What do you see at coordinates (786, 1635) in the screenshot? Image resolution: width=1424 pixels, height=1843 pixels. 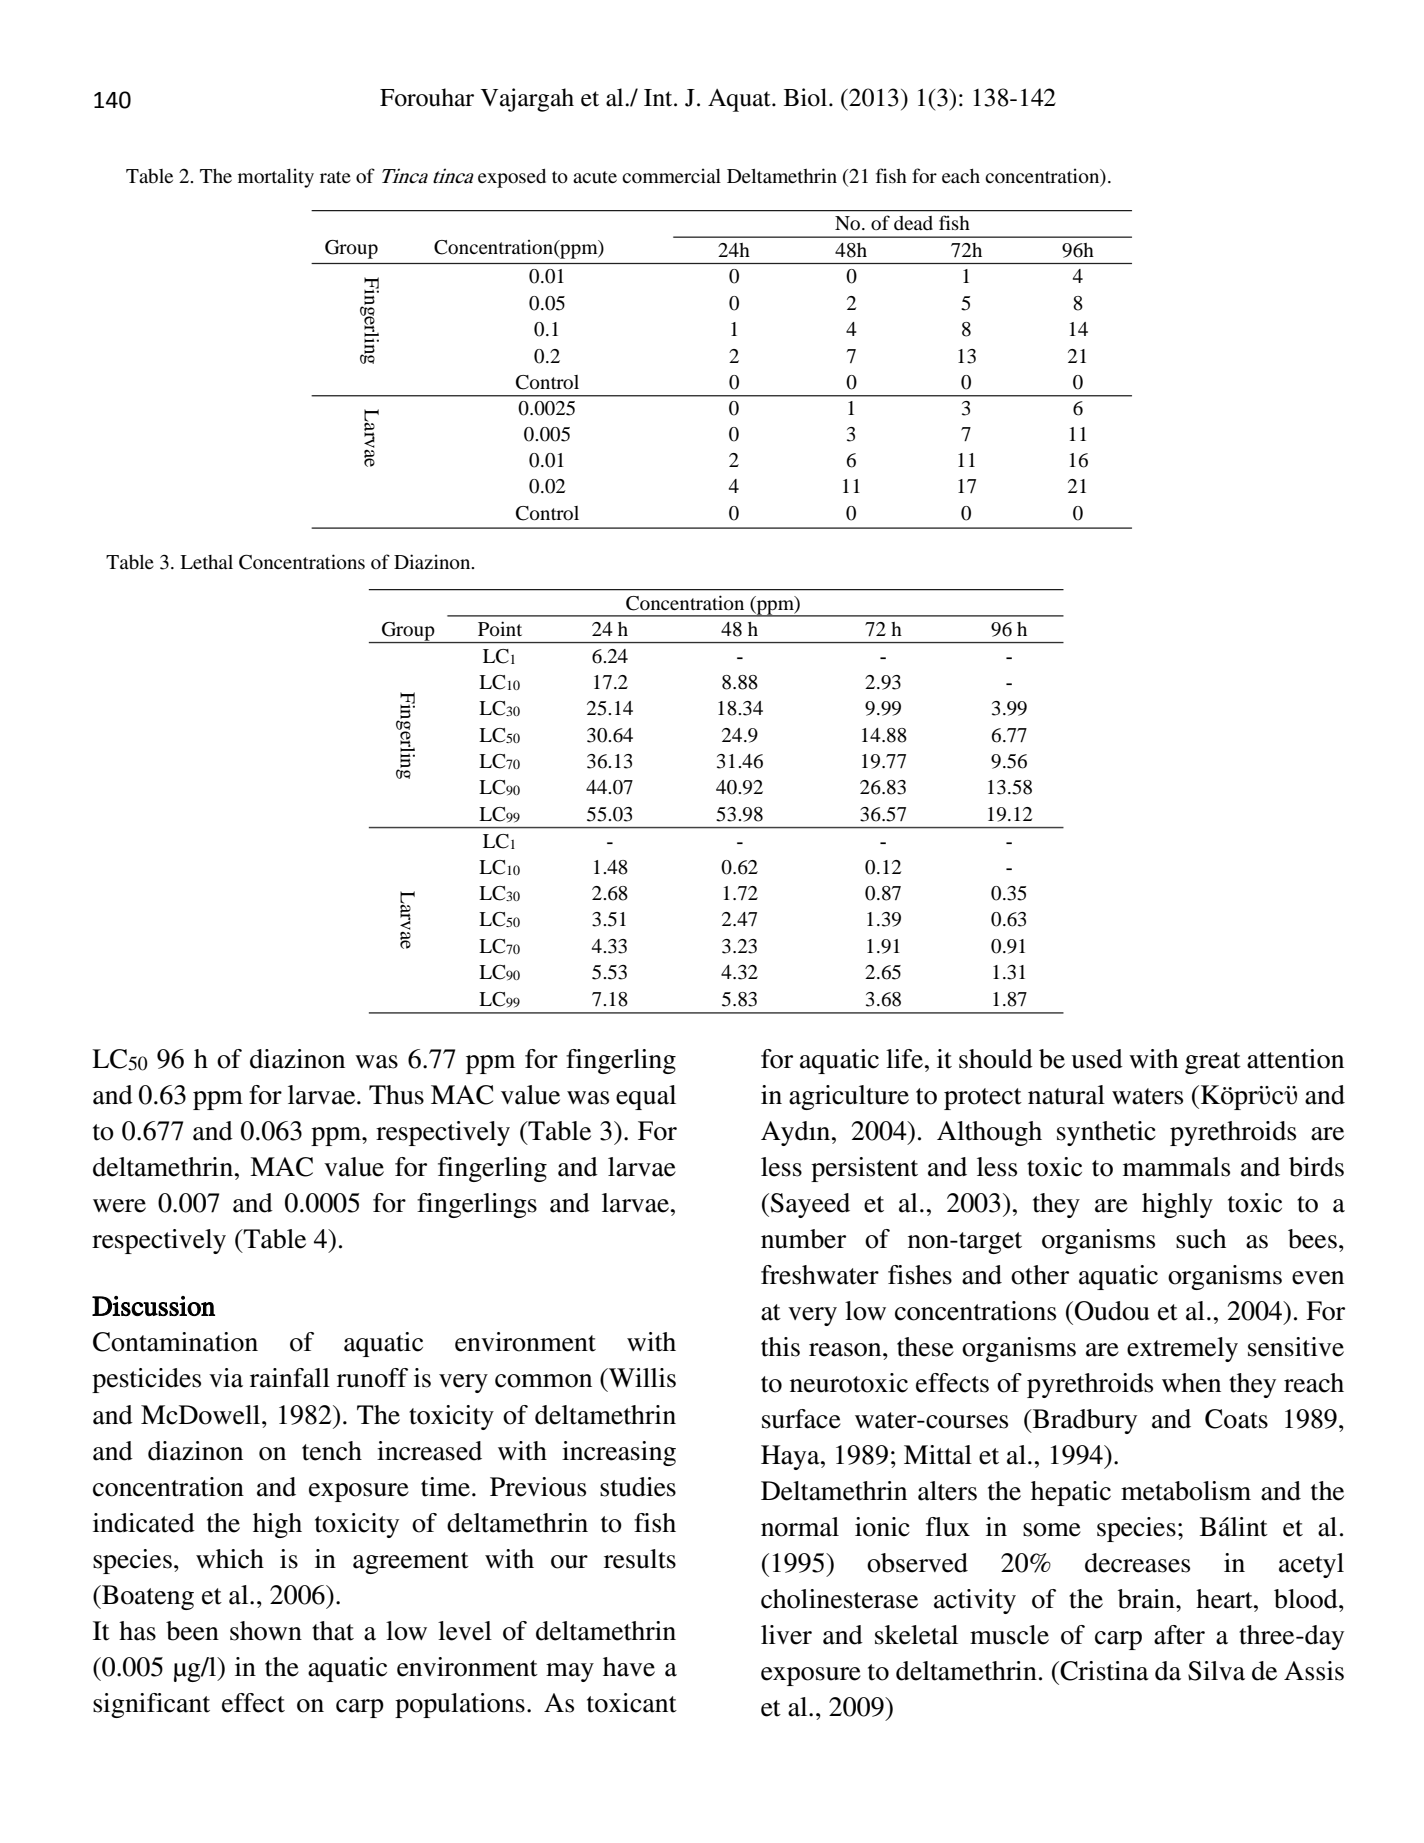 I see `liver` at bounding box center [786, 1635].
